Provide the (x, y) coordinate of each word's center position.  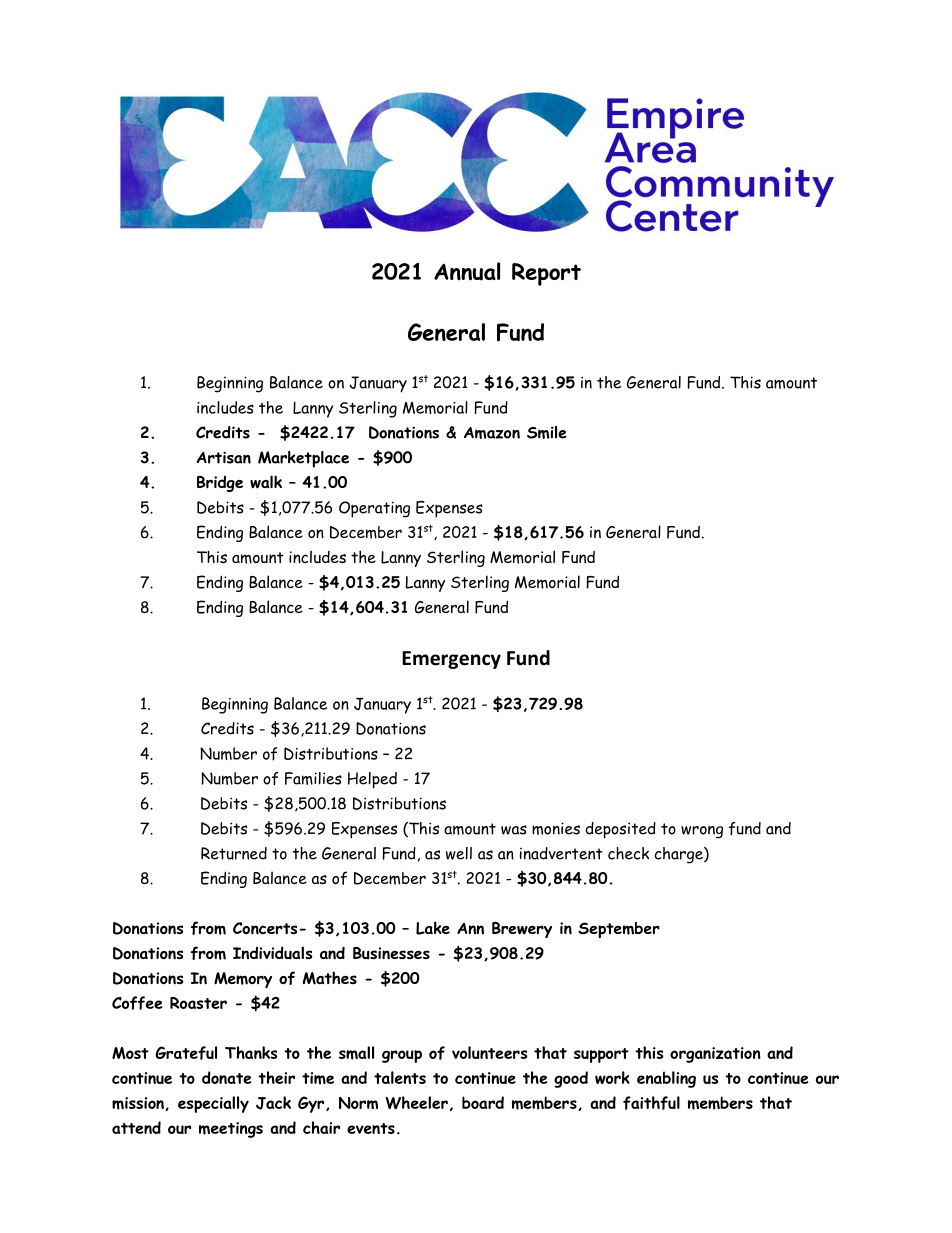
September (619, 930)
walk (266, 482)
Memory (243, 980)
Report (546, 274)
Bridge (220, 484)
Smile (547, 432)
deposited (620, 830)
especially (213, 1104)
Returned (234, 853)
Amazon (492, 433)
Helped (372, 780)
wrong (702, 832)
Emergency (451, 660)
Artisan (223, 457)
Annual (467, 271)
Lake (433, 928)
